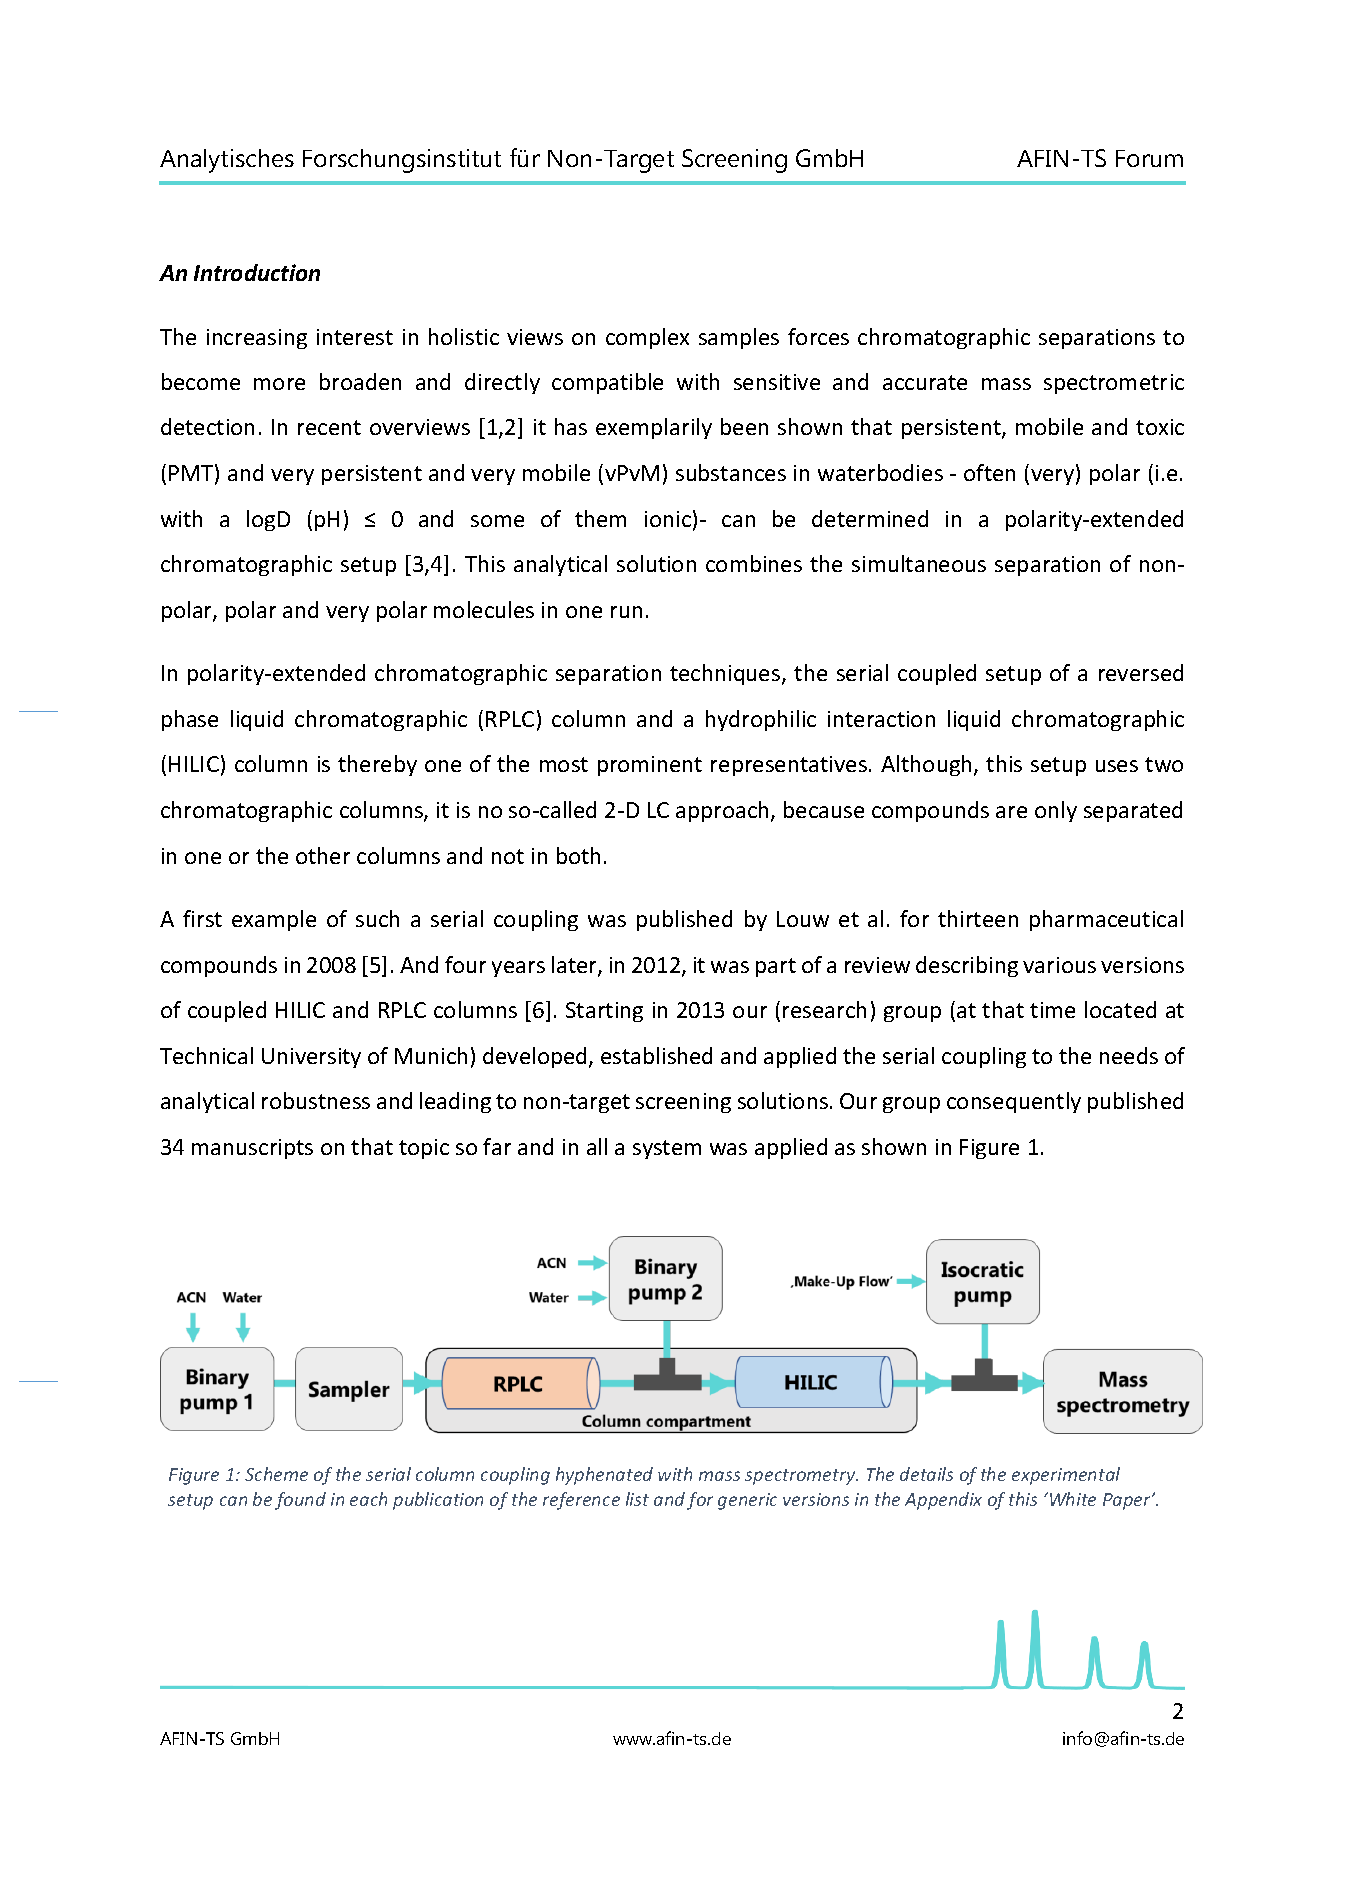 The width and height of the screenshot is (1345, 1903). What do you see at coordinates (1052, 1010) in the screenshot?
I see `time` at bounding box center [1052, 1010].
